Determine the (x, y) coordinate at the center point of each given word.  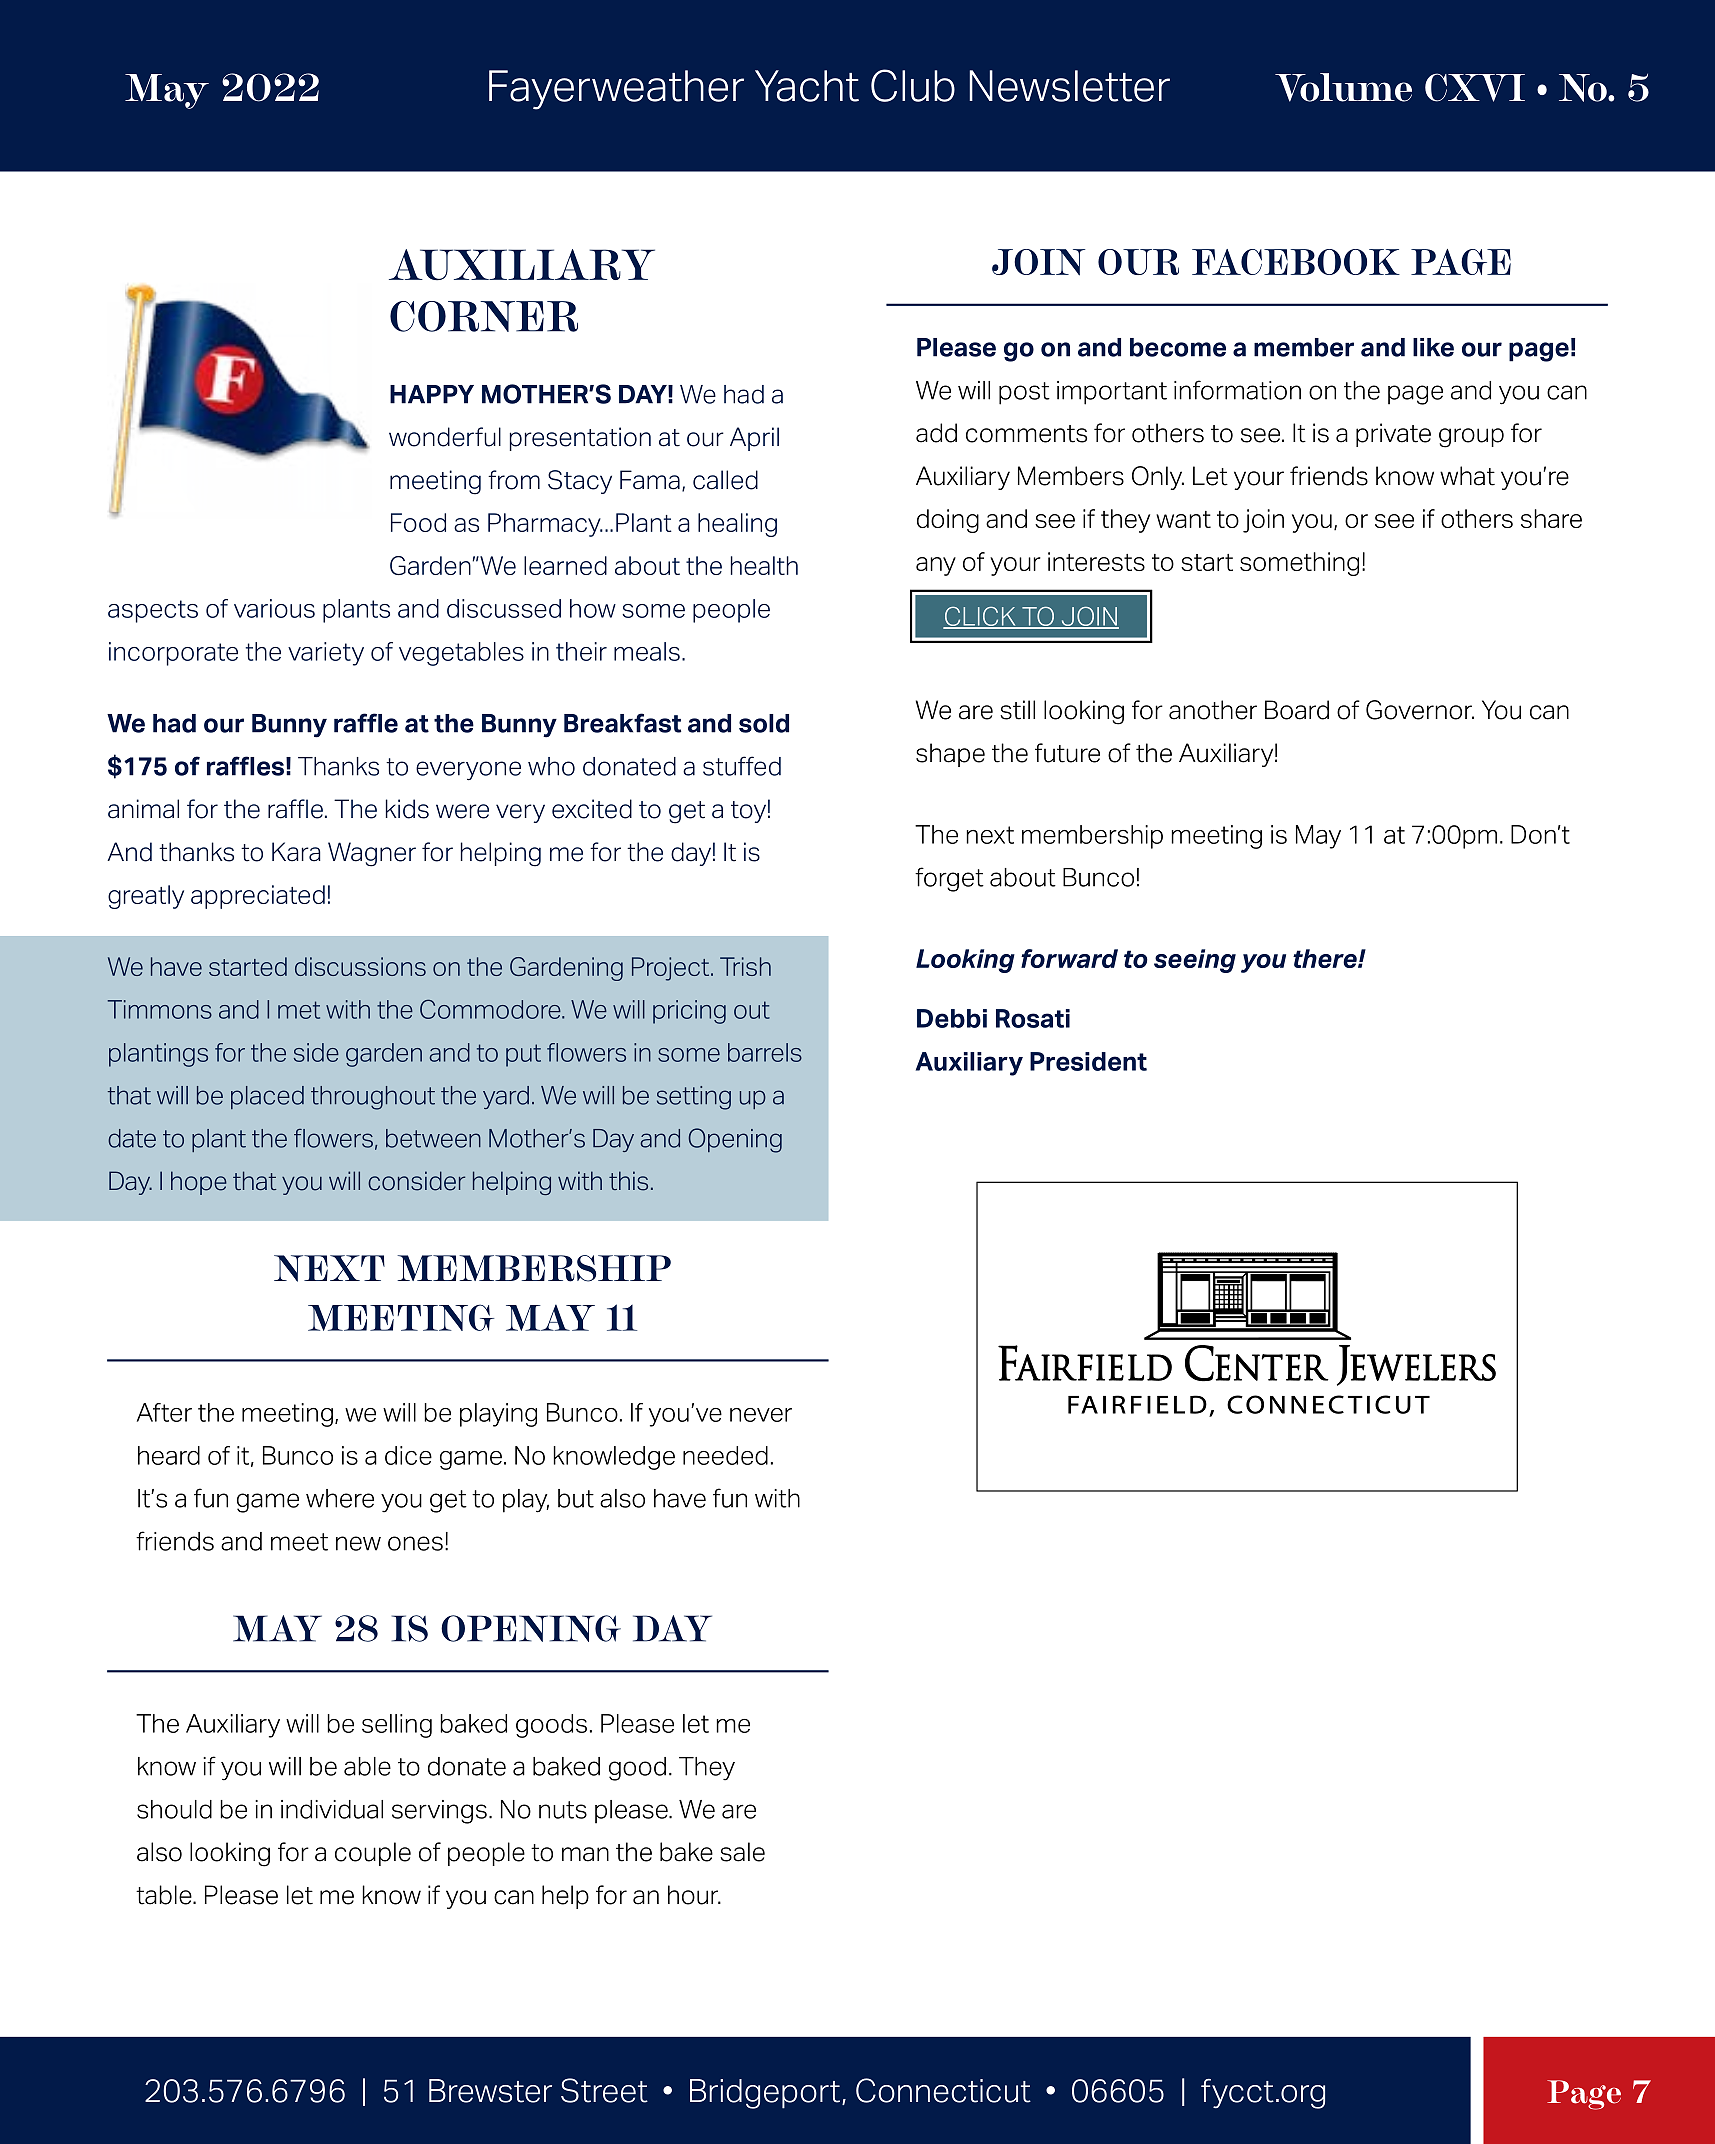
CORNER (484, 316)
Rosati (1033, 1018)
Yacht (807, 86)
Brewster (490, 2091)
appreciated (258, 897)
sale (742, 1852)
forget (949, 879)
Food (418, 522)
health (764, 565)
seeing (1195, 961)
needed (725, 1455)
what (1467, 476)
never (761, 1415)
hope (199, 1183)
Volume (1343, 87)
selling (397, 1726)
